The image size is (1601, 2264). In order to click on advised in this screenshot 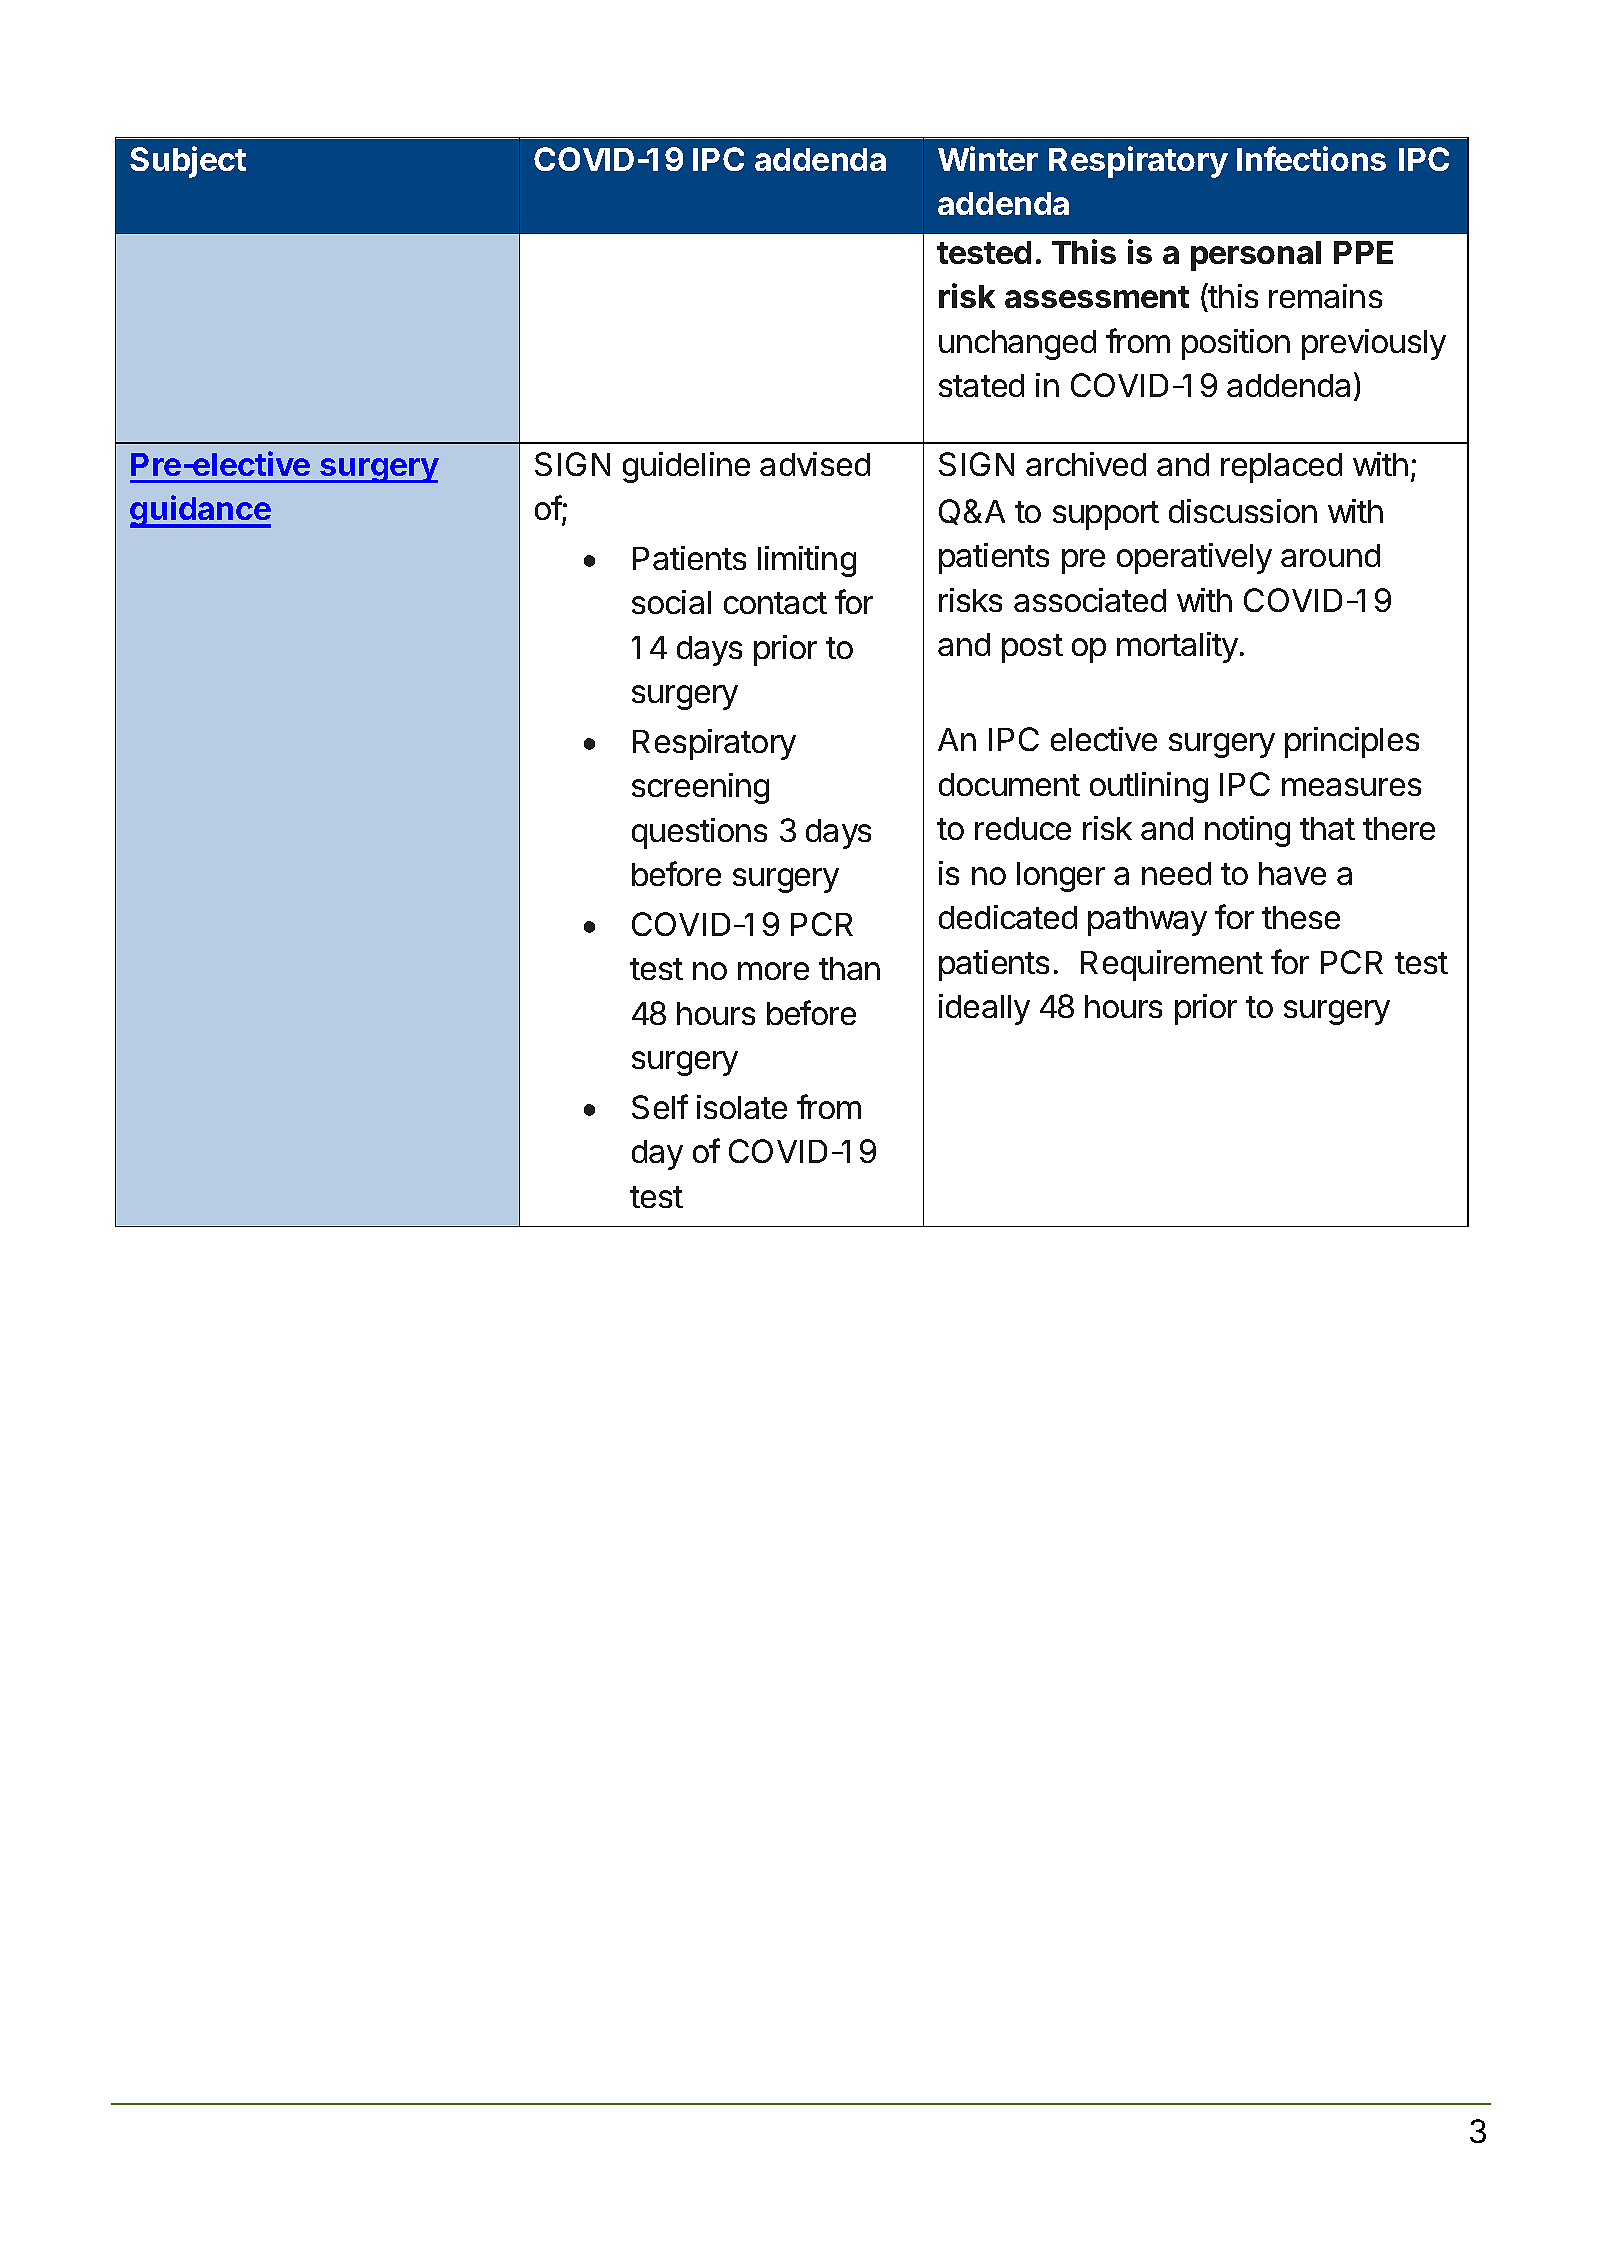, I will do `click(815, 464)`.
